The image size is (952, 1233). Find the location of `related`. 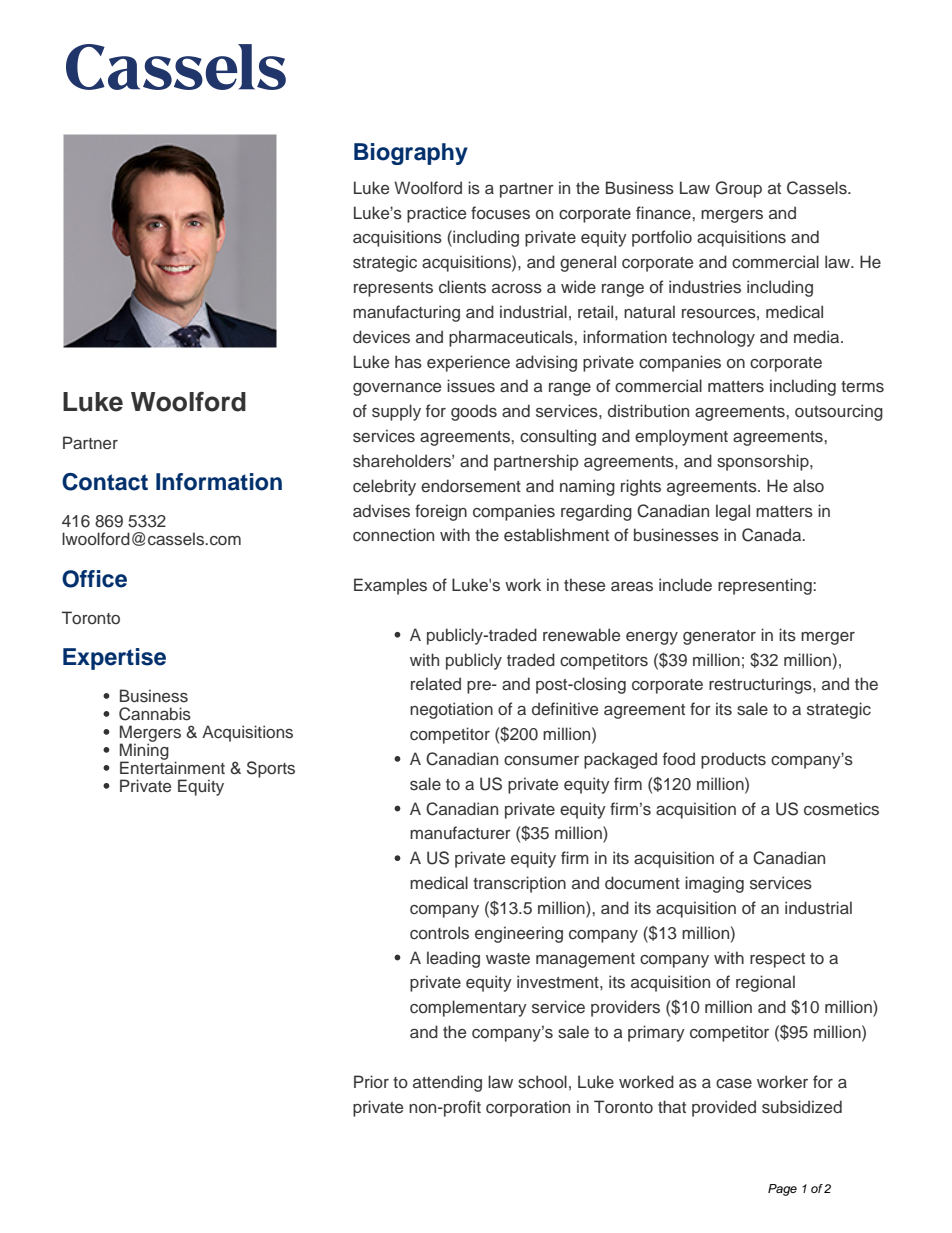

related is located at coordinates (436, 683).
